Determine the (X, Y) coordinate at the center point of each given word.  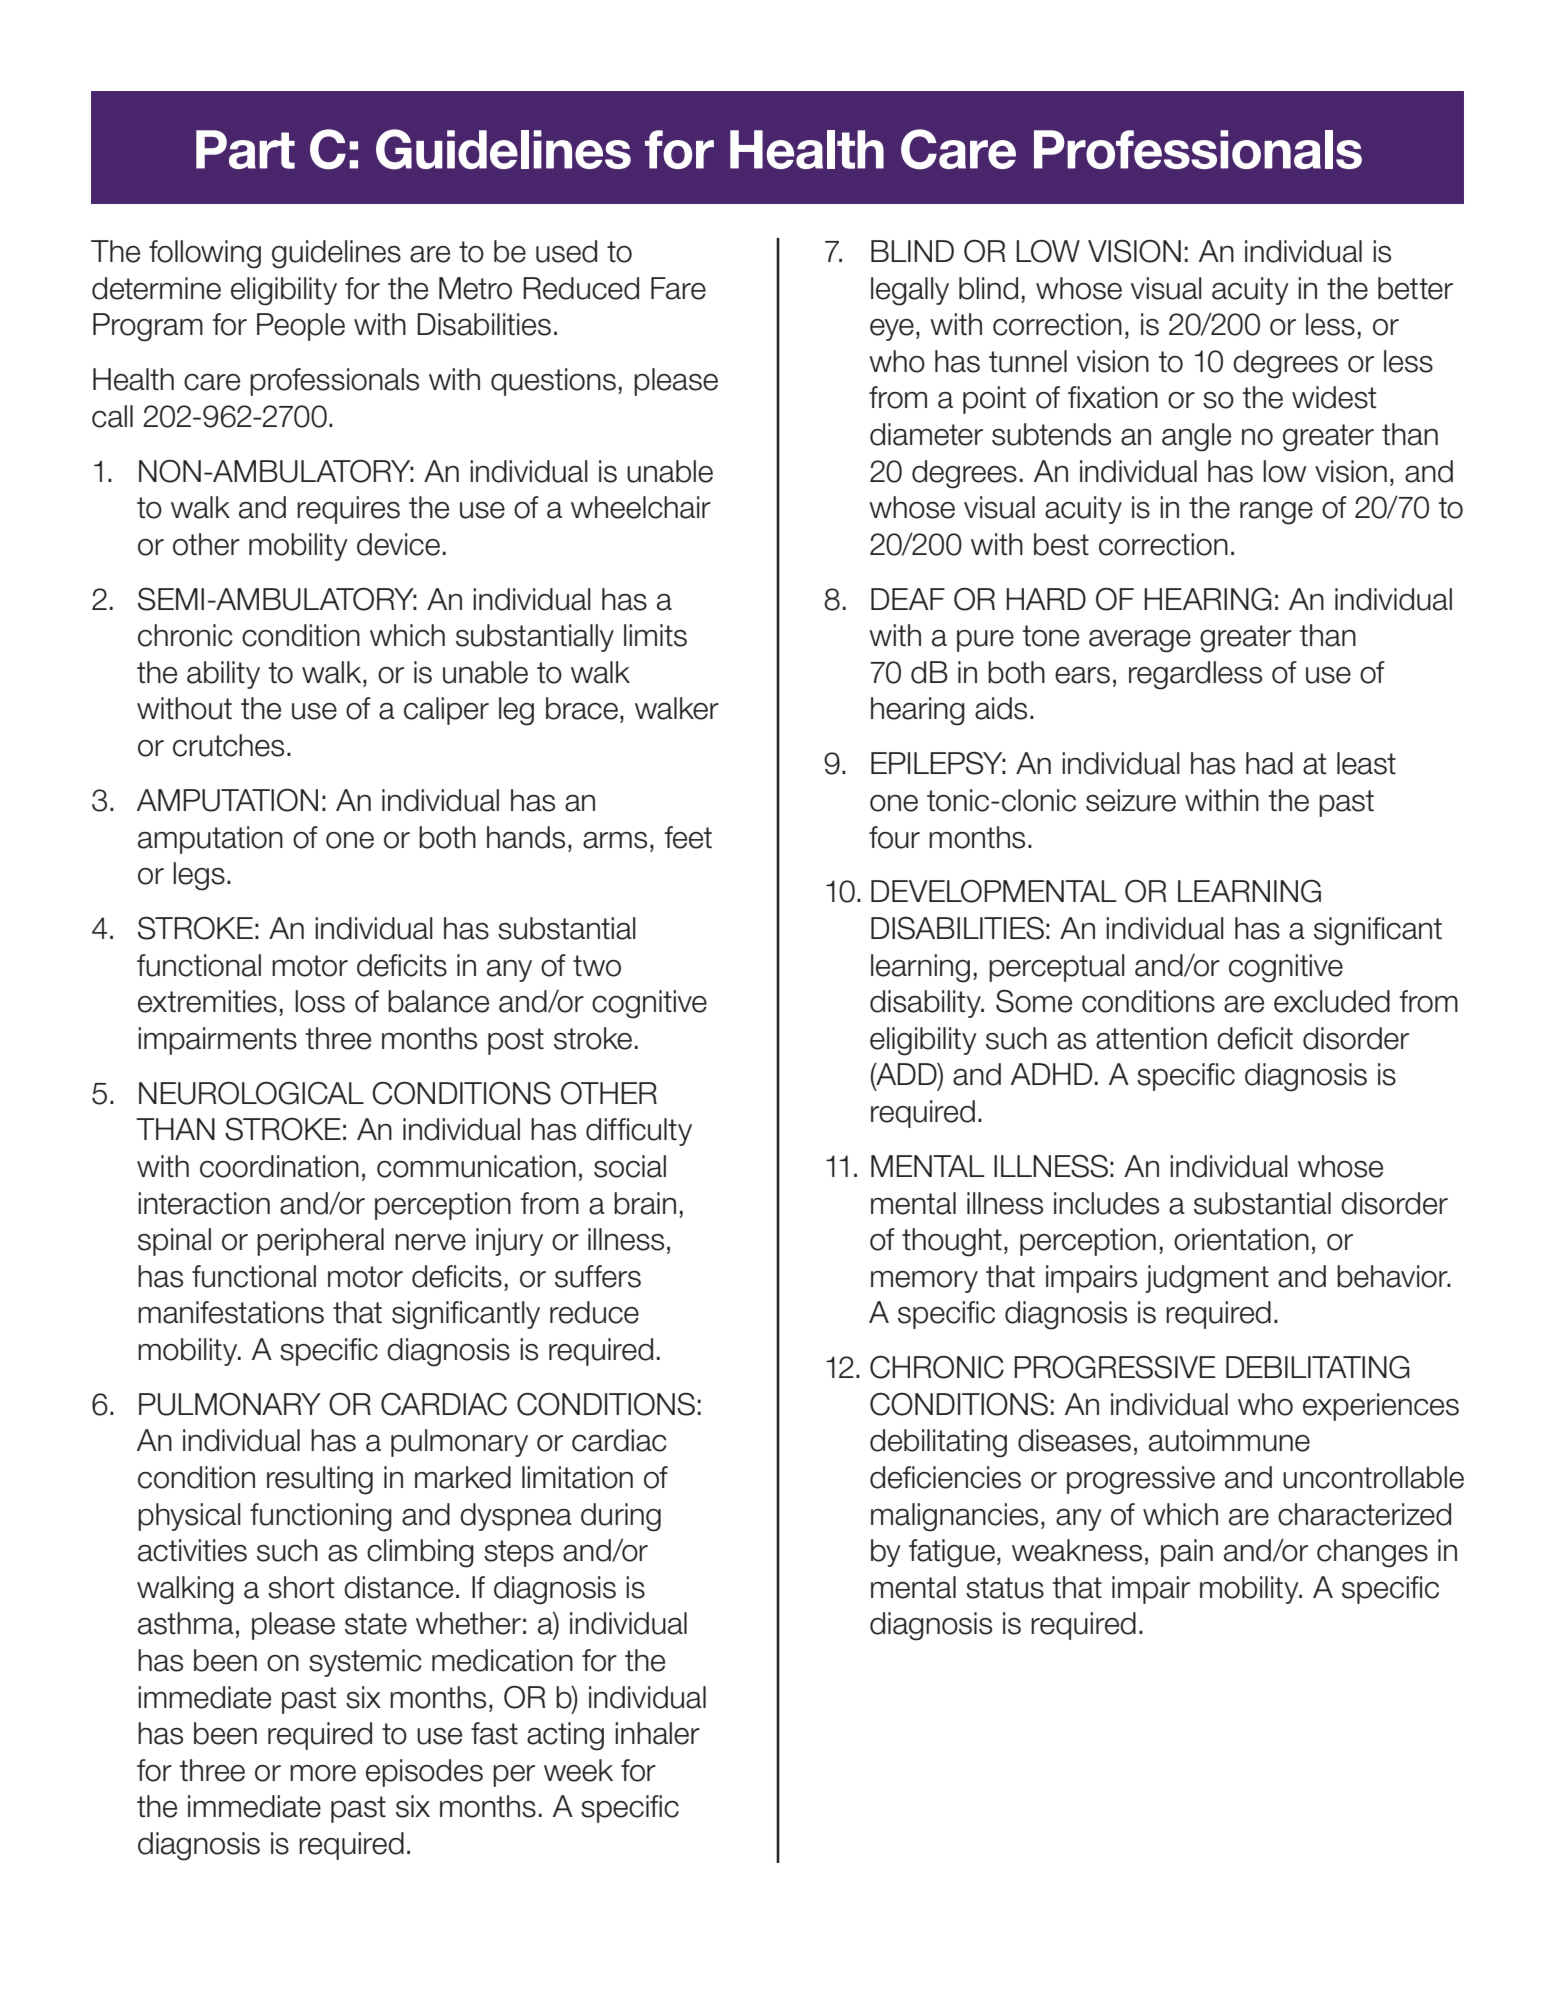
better (1415, 288)
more (323, 1773)
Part (245, 149)
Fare (678, 288)
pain (1187, 1553)
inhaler (657, 1733)
